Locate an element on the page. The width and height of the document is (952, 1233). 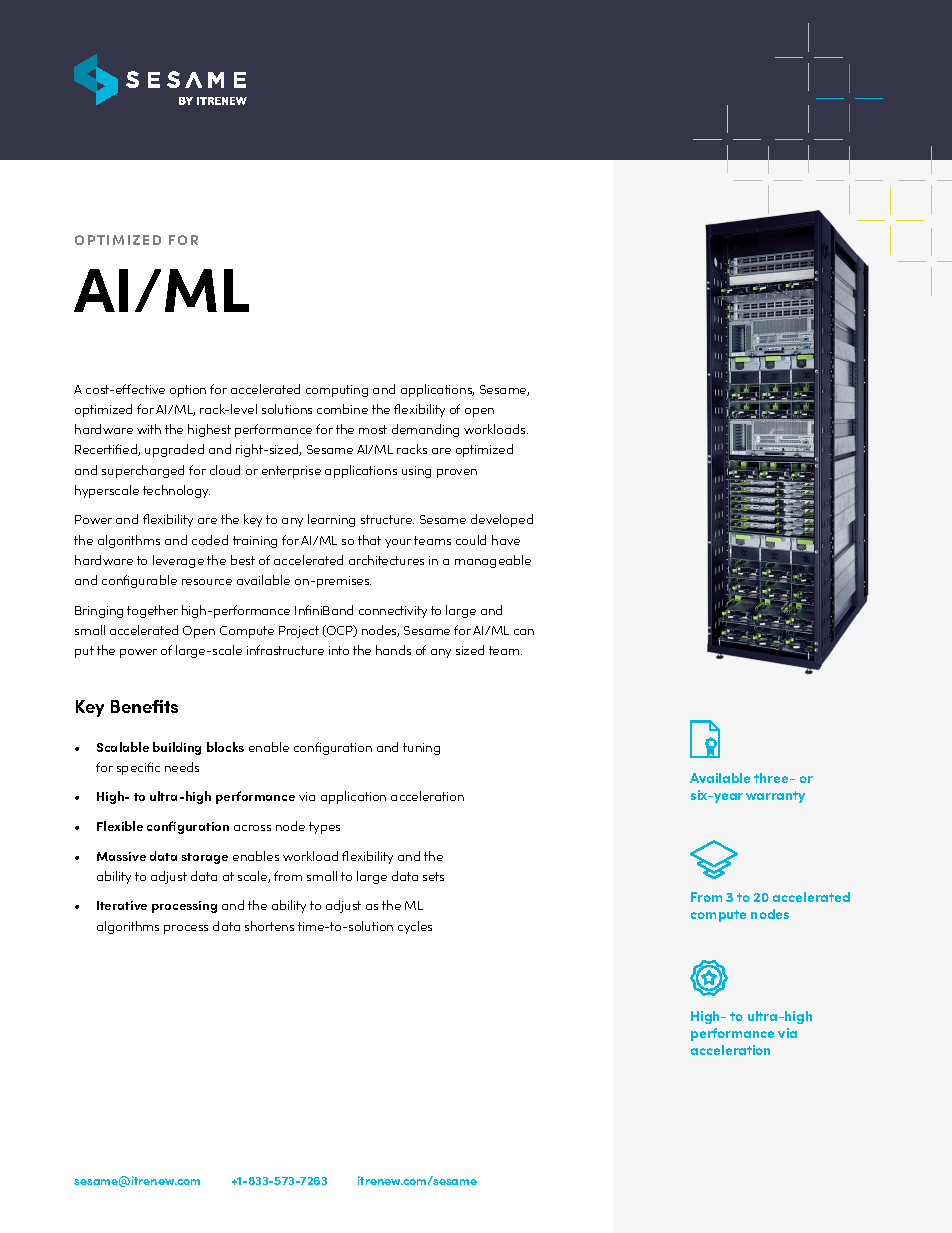
cycles is located at coordinates (415, 927).
